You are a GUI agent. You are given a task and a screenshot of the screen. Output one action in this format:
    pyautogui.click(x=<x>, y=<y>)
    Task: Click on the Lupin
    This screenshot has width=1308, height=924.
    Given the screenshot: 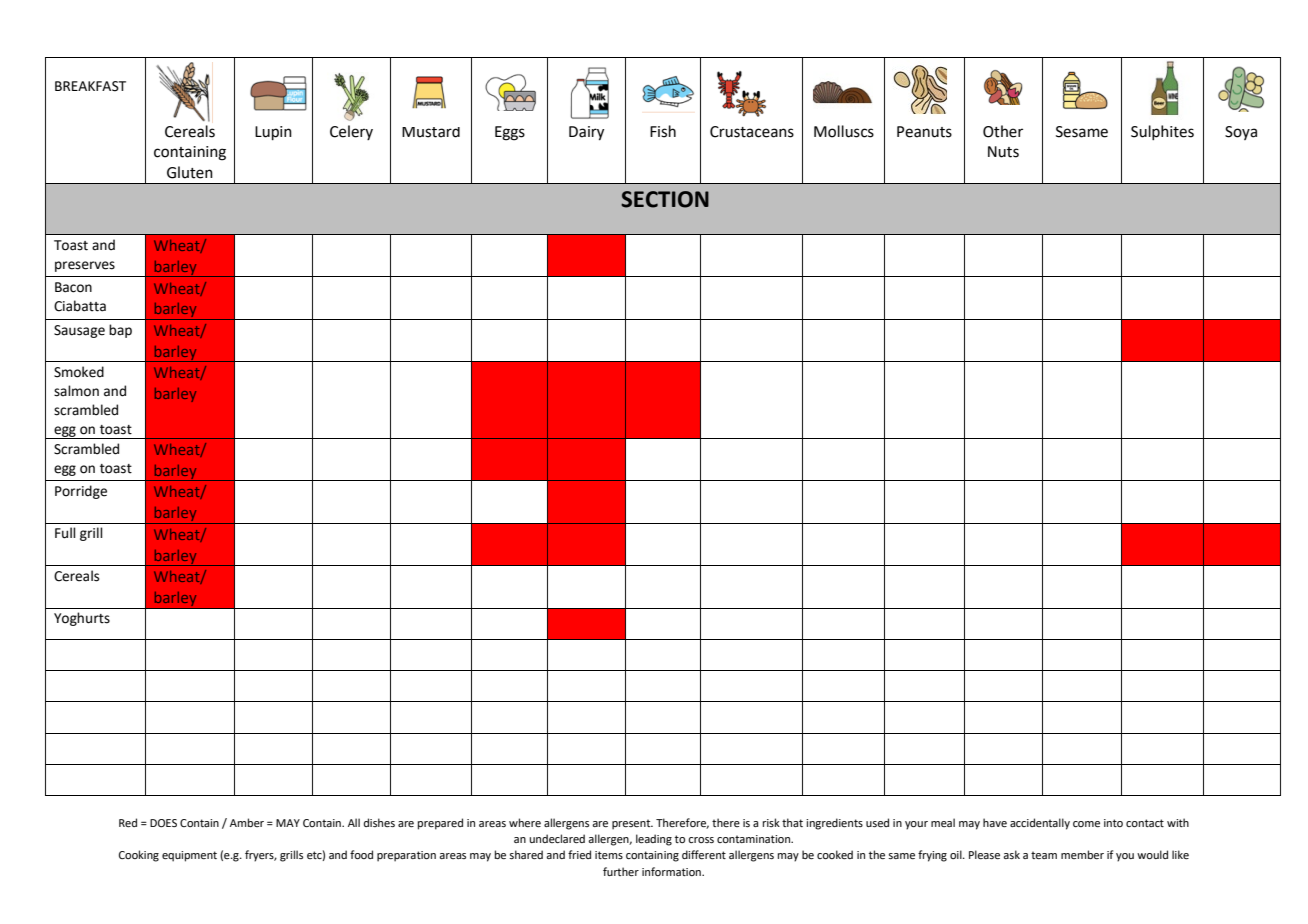 What is the action you would take?
    pyautogui.click(x=273, y=133)
